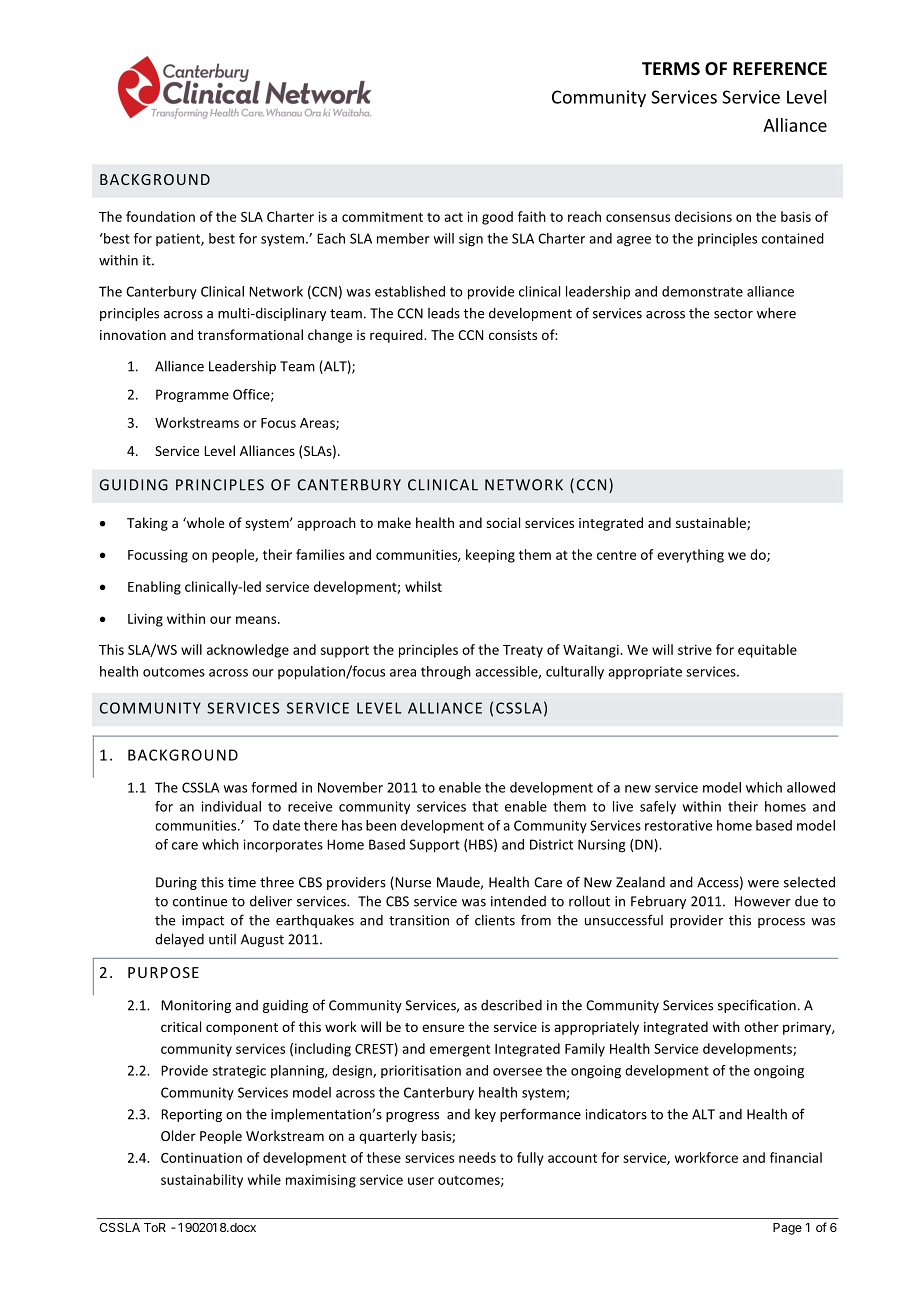 This page has height=1308, width=924. Describe the element at coordinates (202, 1181) in the page. I see `sustainability` at that location.
